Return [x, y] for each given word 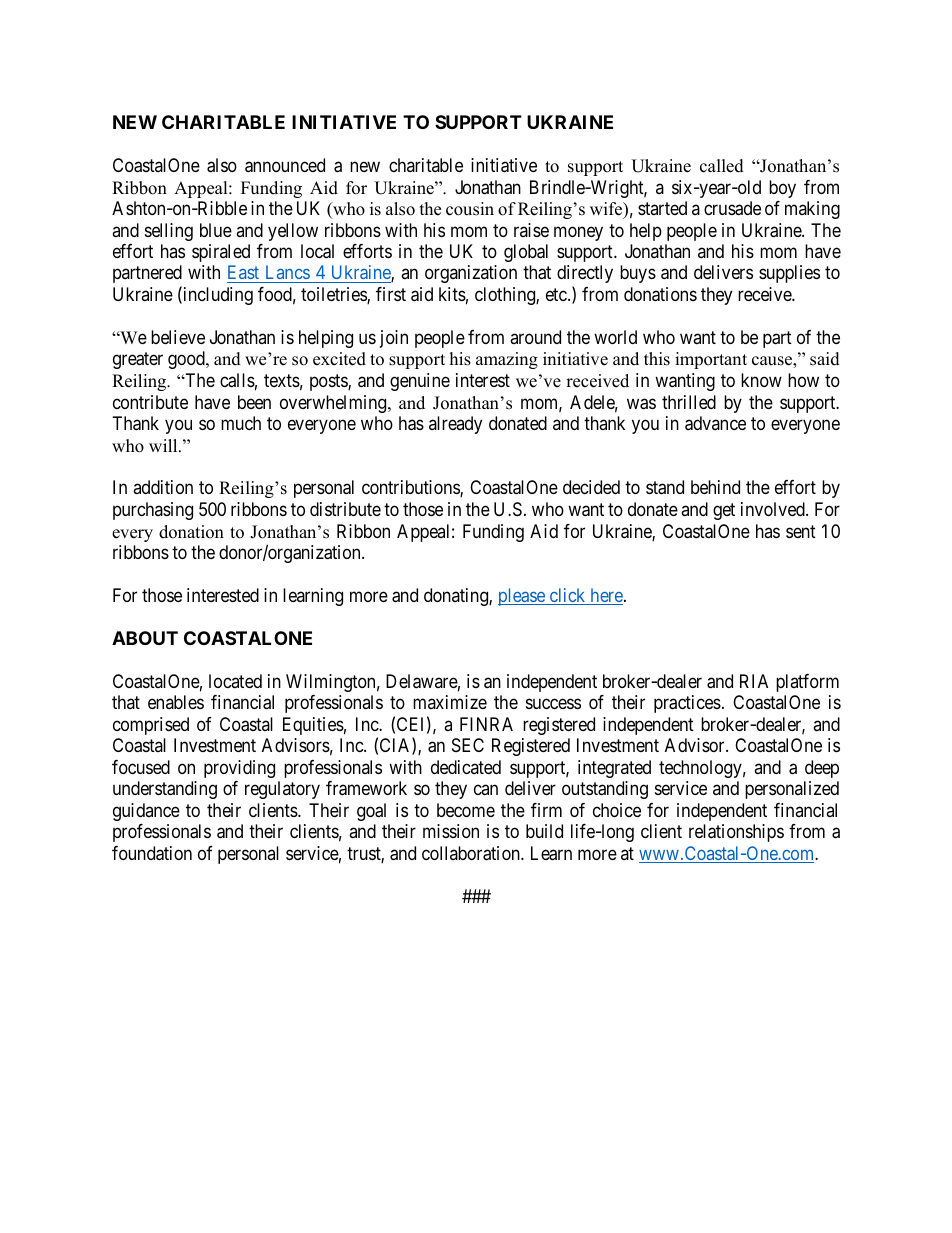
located [235, 681]
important [711, 360]
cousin [470, 209]
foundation [152, 853]
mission [451, 831]
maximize [450, 702]
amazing [507, 360]
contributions [411, 488]
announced [285, 165]
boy [782, 189]
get [724, 511]
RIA [754, 681]
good [187, 360]
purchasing [153, 511]
